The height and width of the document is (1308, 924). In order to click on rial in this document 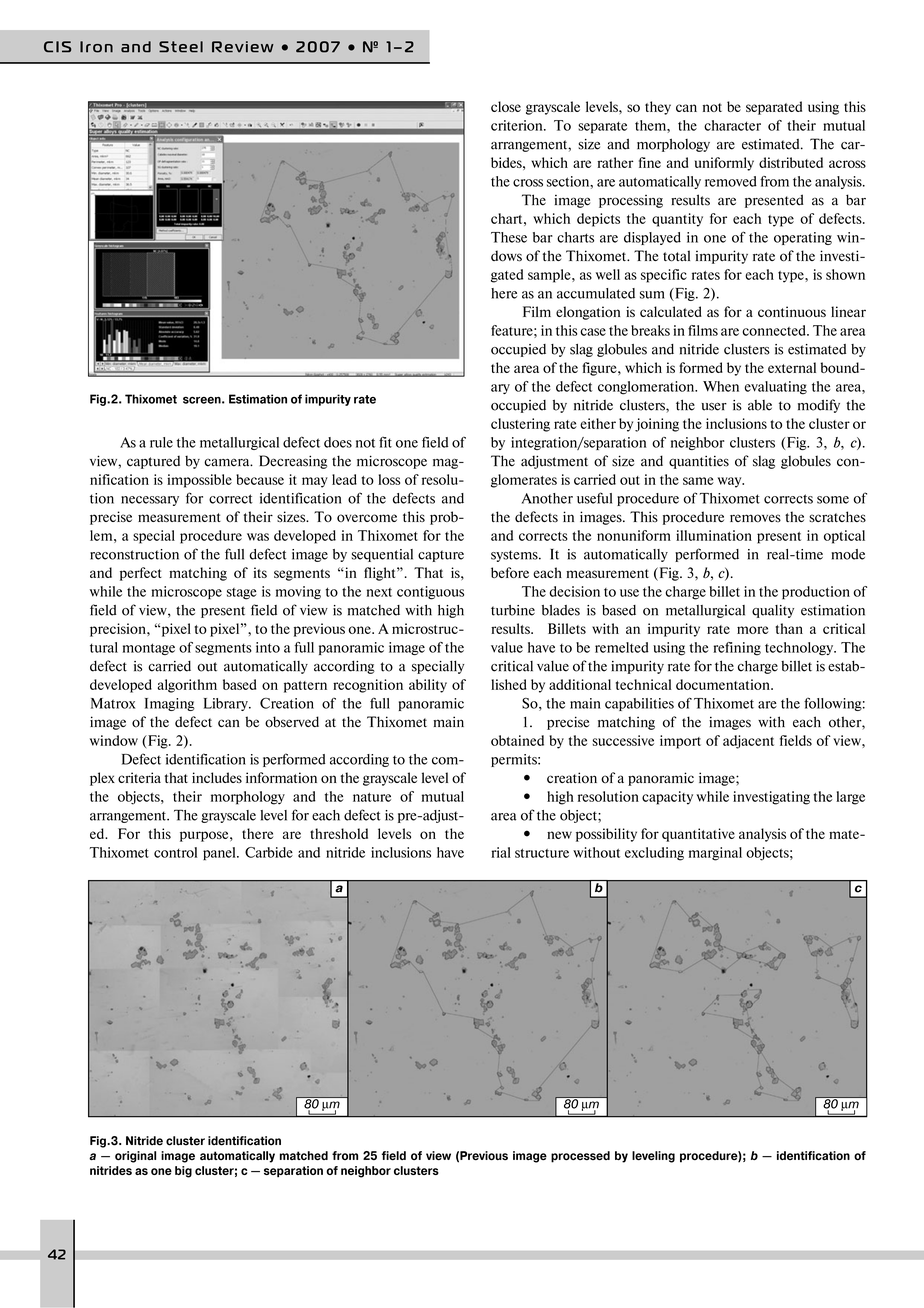, I will do `click(501, 852)`.
